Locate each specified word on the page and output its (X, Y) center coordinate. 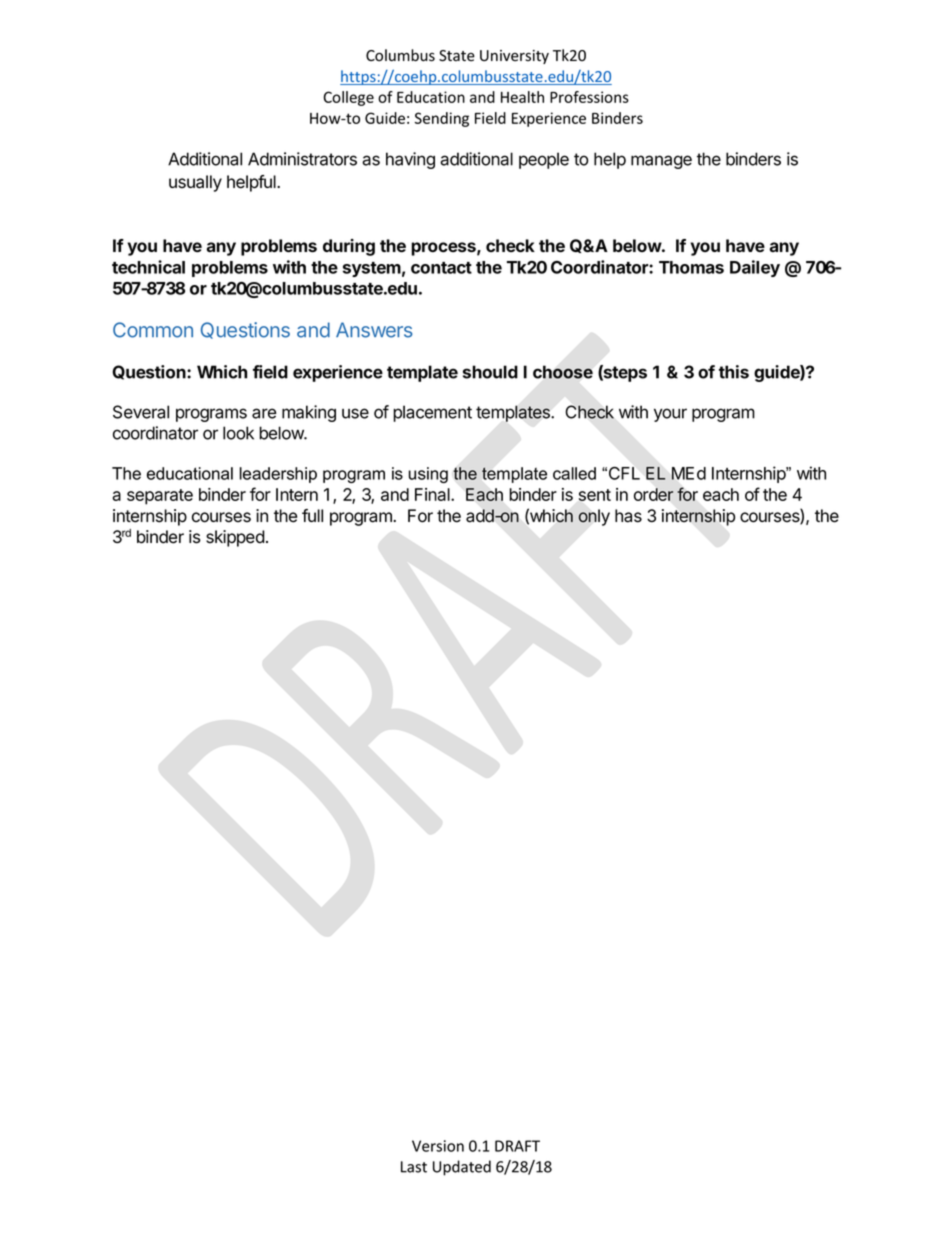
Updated (462, 1168)
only (594, 517)
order (654, 494)
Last (414, 1167)
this (734, 372)
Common (153, 330)
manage (661, 162)
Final (433, 494)
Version (438, 1146)
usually (195, 183)
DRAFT (517, 1146)
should (490, 372)
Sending (442, 119)
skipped (235, 538)
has (628, 516)
